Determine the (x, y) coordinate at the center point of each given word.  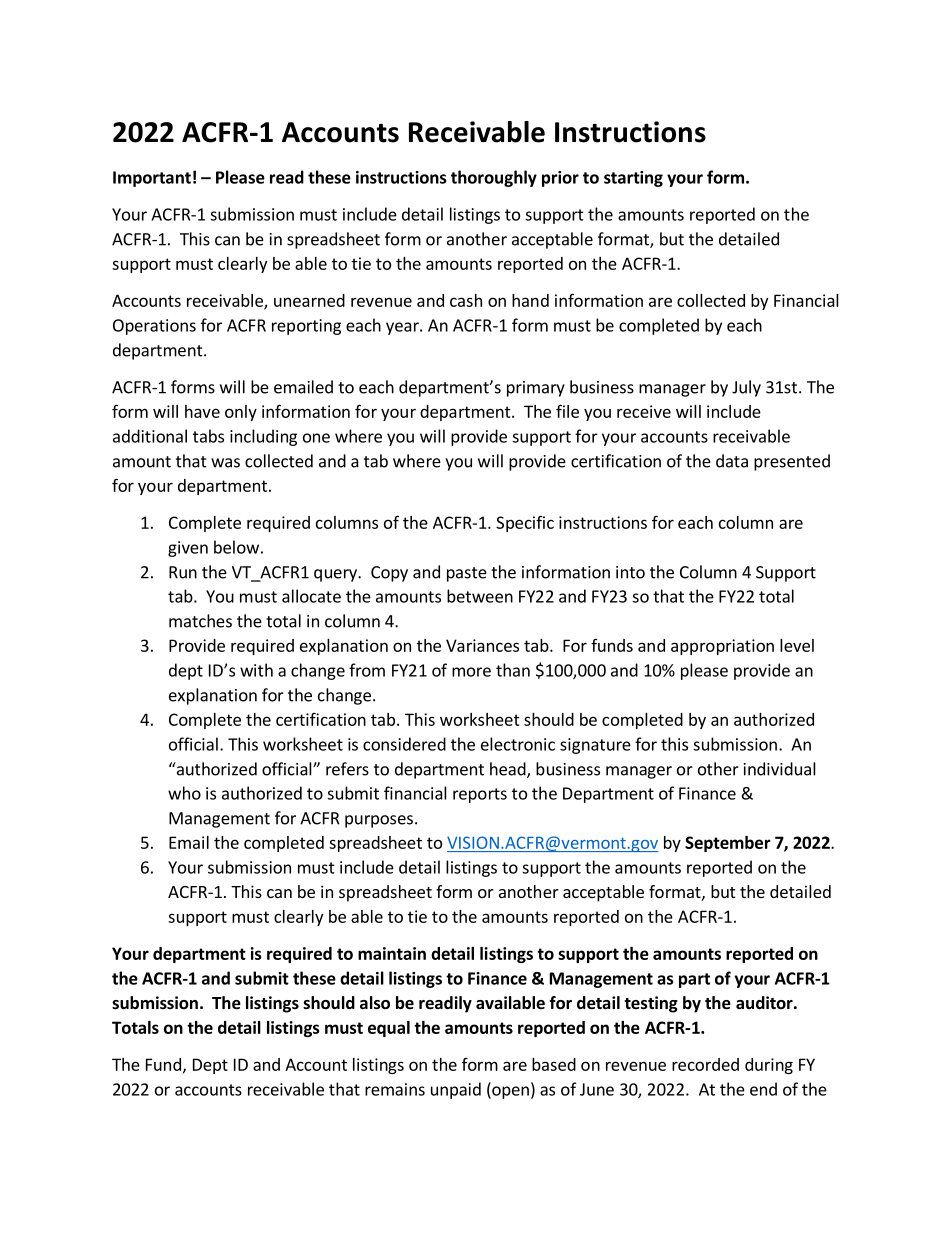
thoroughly (494, 178)
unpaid (456, 1090)
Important (152, 179)
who (184, 793)
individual (780, 769)
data (732, 461)
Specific (525, 524)
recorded (705, 1064)
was (225, 463)
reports (480, 795)
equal (389, 1029)
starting (633, 179)
